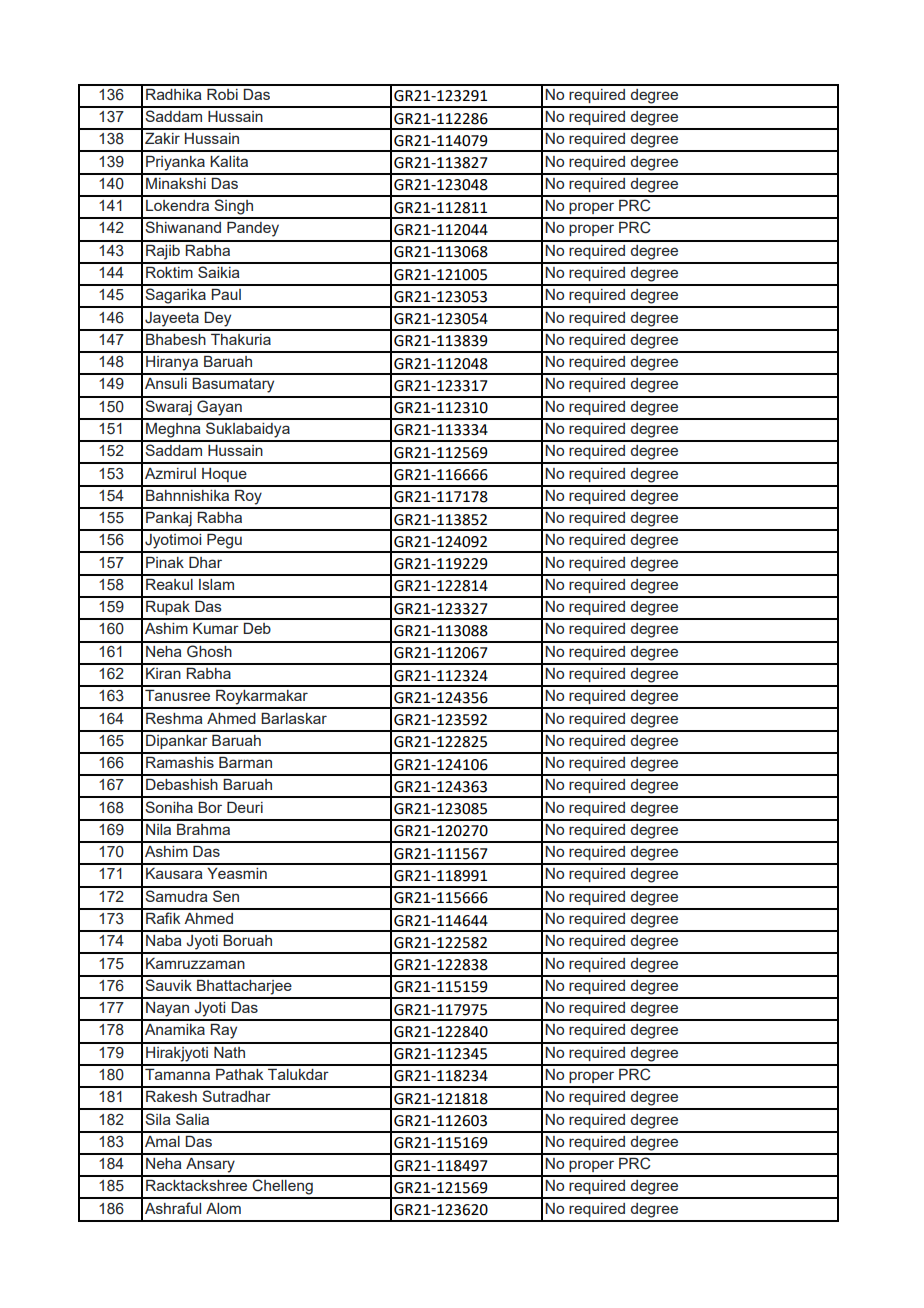 Image resolution: width=924 pixels, height=1308 pixels. What do you see at coordinates (171, 1096) in the screenshot?
I see `Rakesh` at bounding box center [171, 1096].
